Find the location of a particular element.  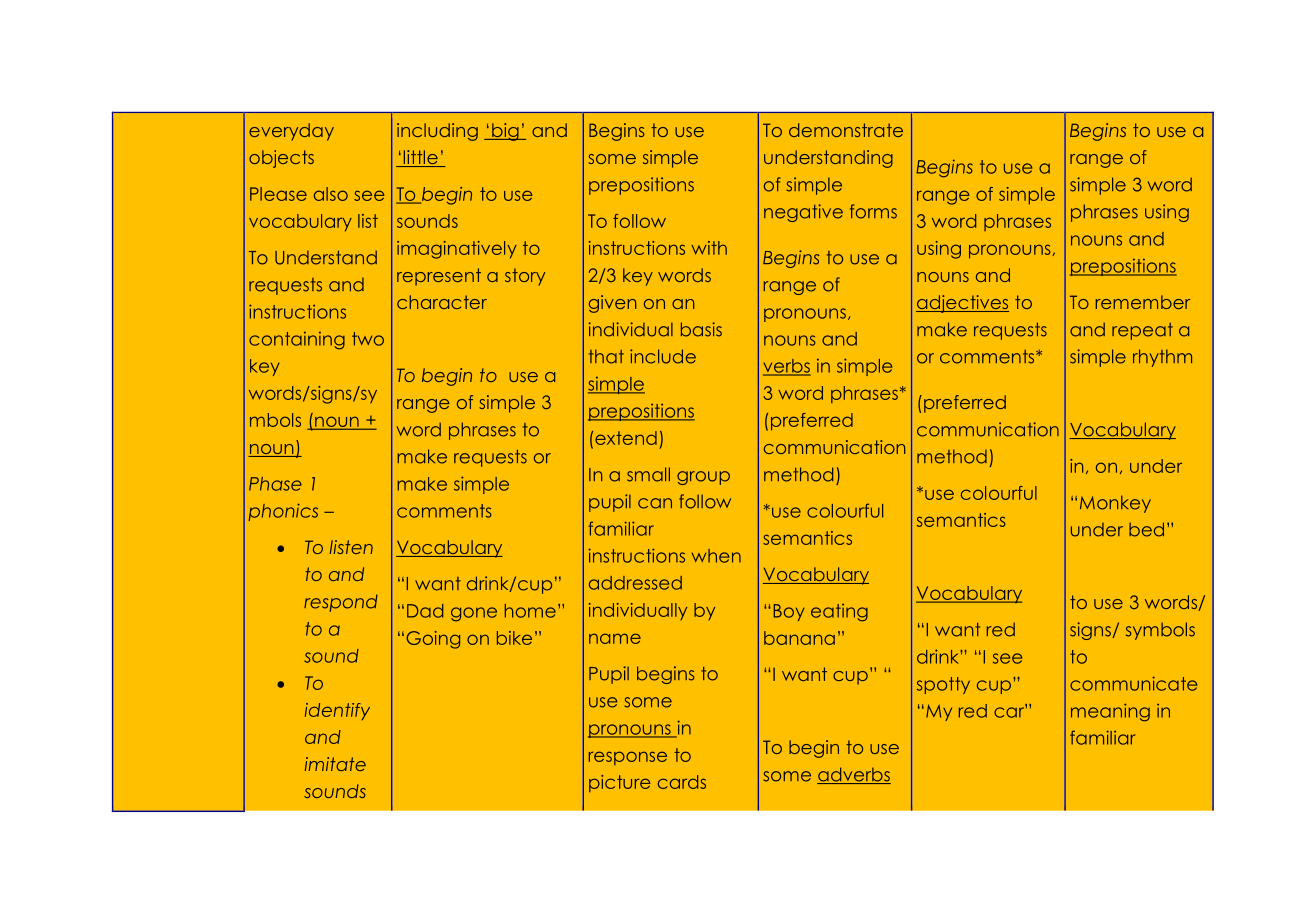

meaning is located at coordinates (1110, 712).
